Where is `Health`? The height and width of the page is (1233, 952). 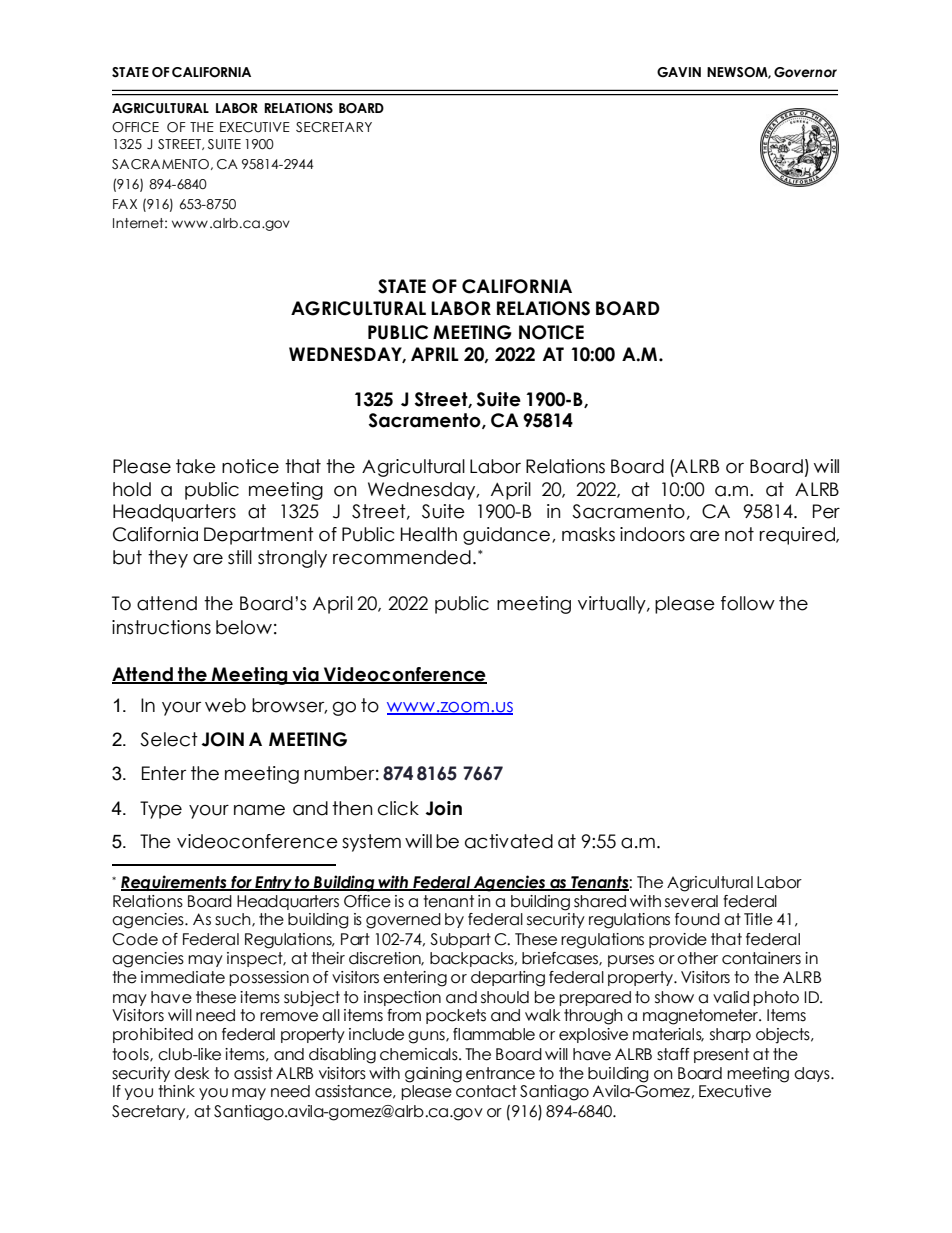
Health is located at coordinates (429, 534).
